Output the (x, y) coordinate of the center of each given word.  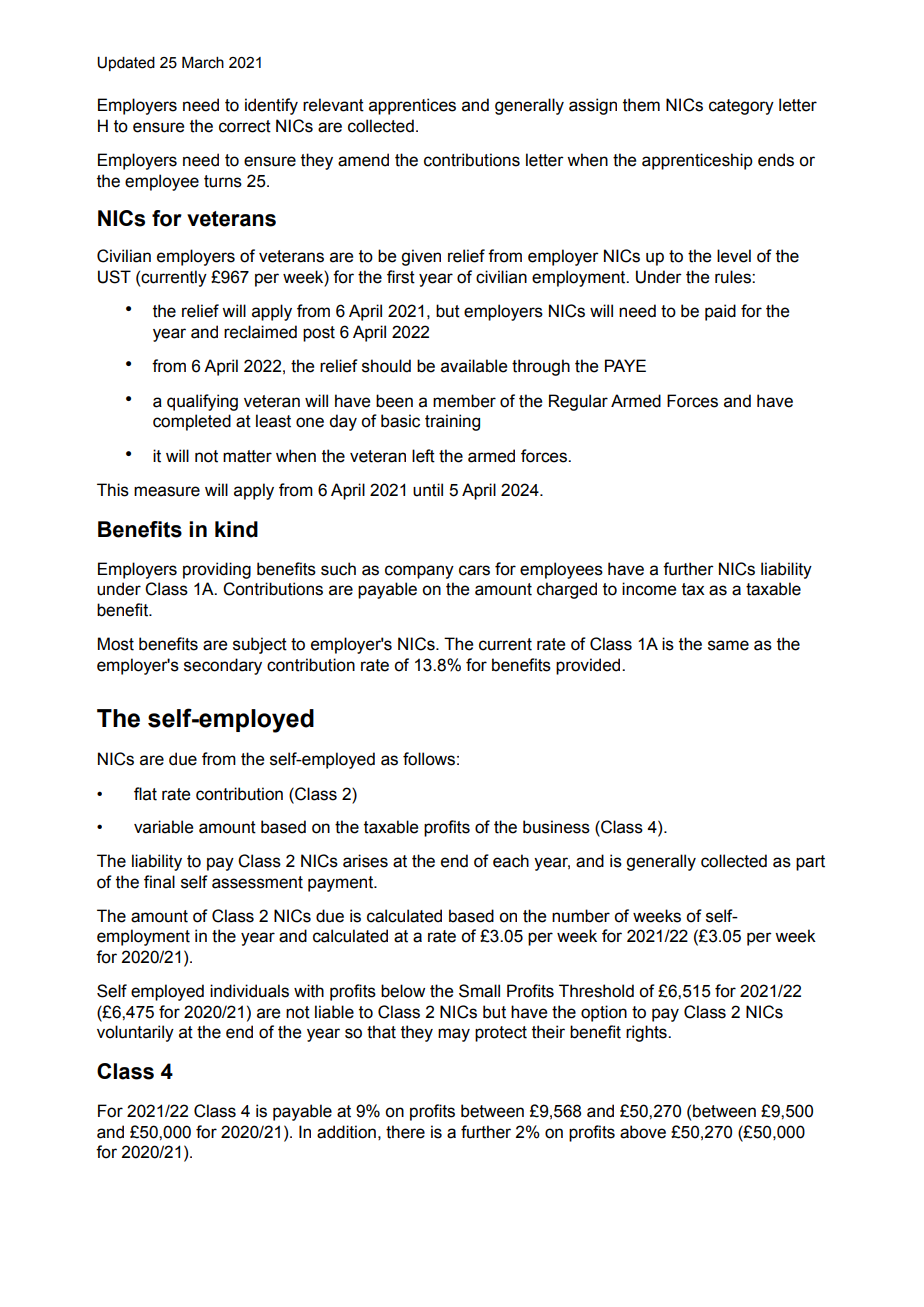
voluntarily (135, 1033)
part (810, 863)
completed (192, 422)
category (741, 107)
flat (145, 794)
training (452, 422)
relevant (333, 105)
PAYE (625, 365)
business (556, 827)
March (203, 62)
